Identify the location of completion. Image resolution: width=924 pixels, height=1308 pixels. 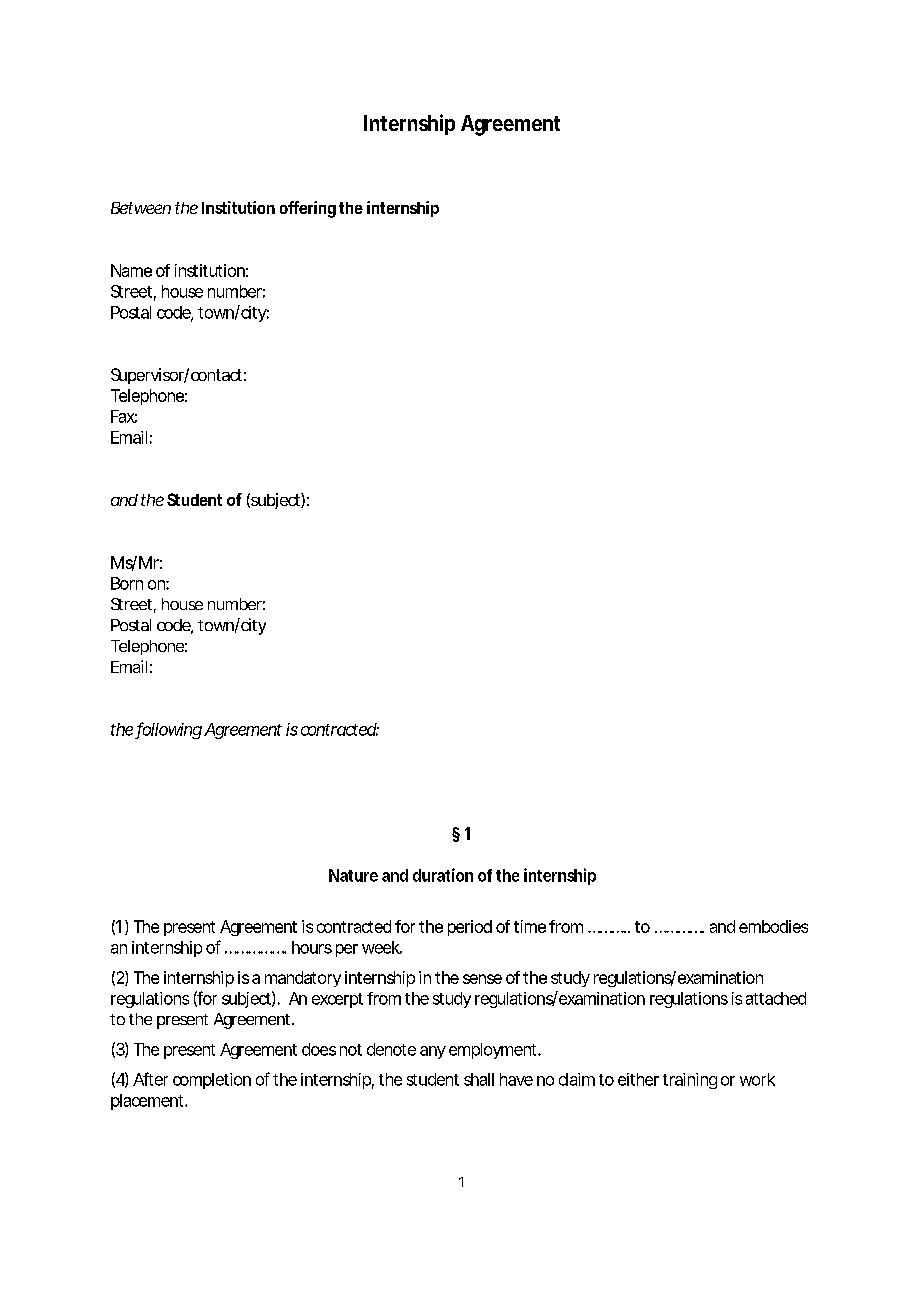
(212, 1081).
